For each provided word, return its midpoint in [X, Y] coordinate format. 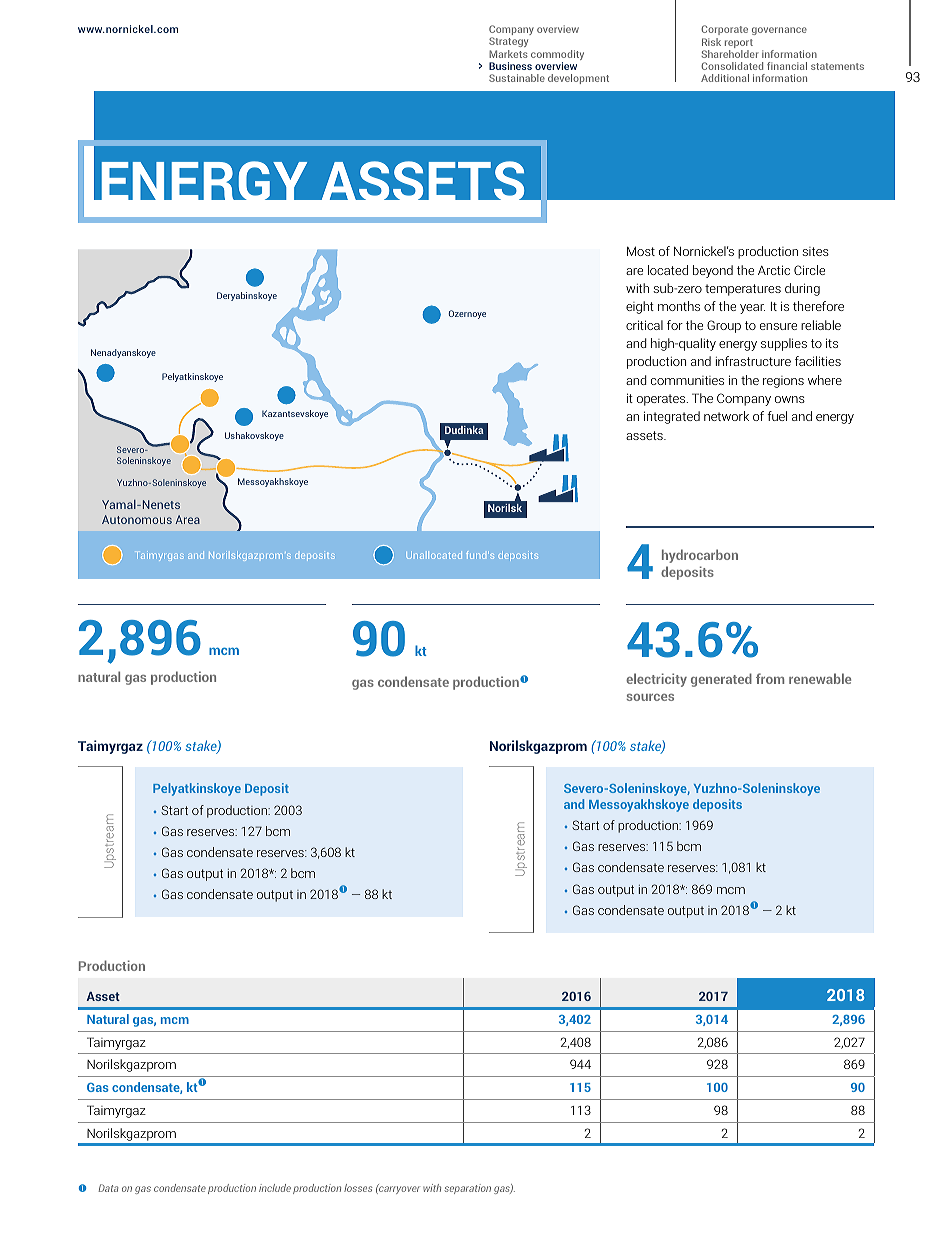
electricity [656, 680]
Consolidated [732, 66]
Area [187, 519]
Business [510, 66]
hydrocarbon [700, 556]
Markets [508, 54]
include [275, 1188]
